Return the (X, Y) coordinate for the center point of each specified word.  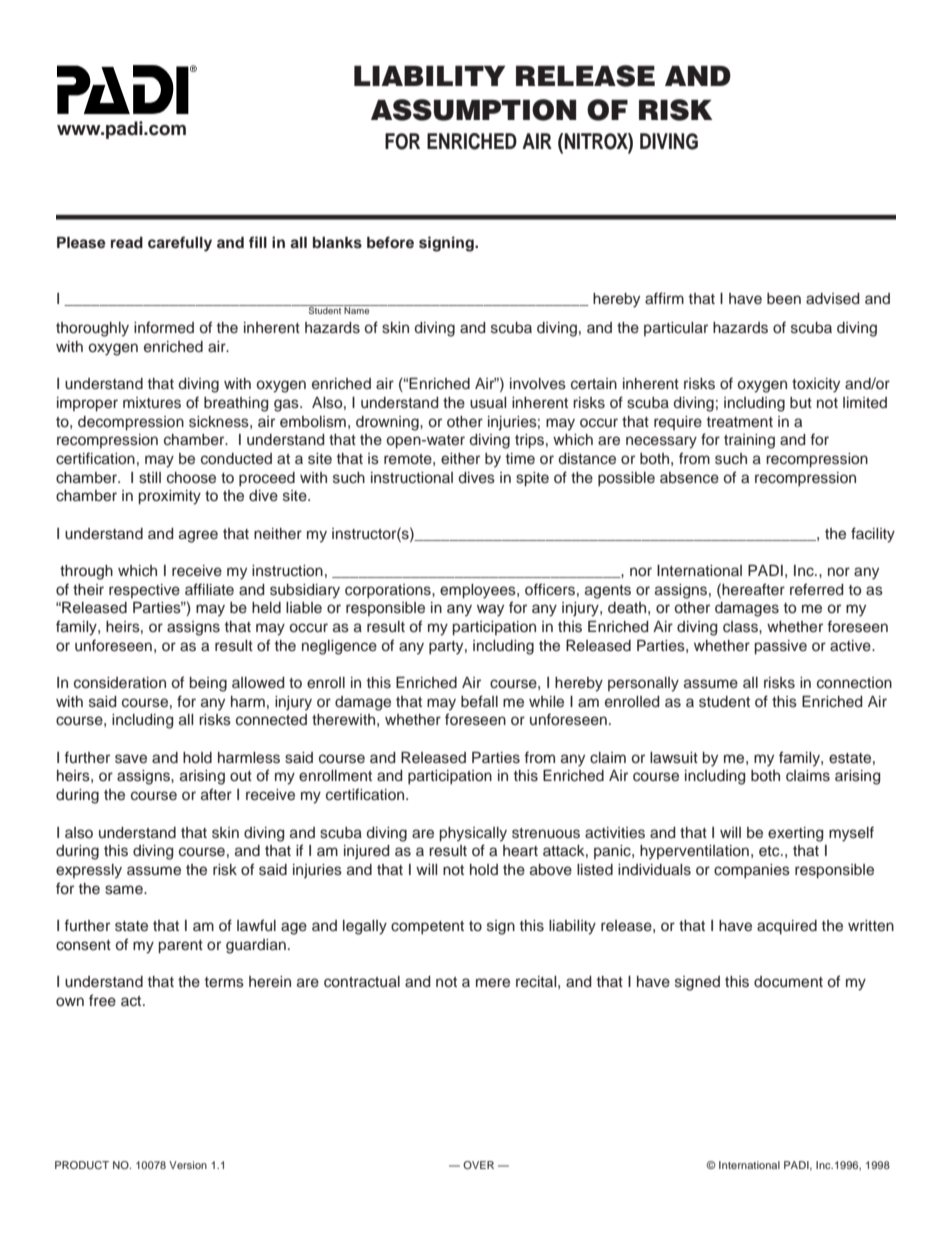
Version (188, 1165)
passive (781, 647)
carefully (180, 244)
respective (144, 591)
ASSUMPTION (473, 110)
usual (488, 403)
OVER (478, 1165)
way (490, 610)
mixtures (152, 403)
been (784, 299)
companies (752, 871)
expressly (89, 871)
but (801, 403)
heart (520, 851)
